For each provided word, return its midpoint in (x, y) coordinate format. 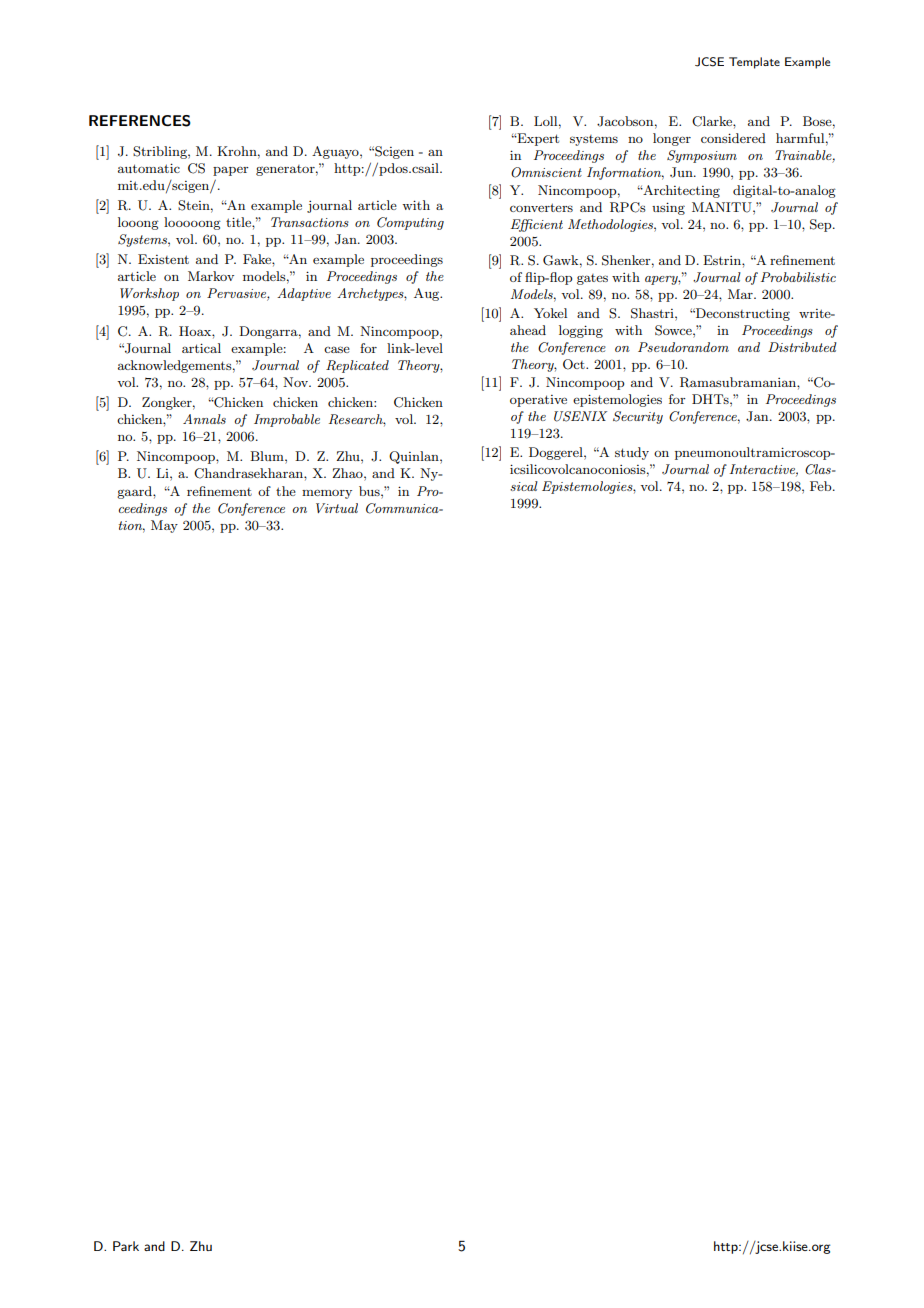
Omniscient (546, 172)
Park (126, 1246)
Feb (822, 486)
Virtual (337, 508)
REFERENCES (140, 121)
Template (754, 63)
